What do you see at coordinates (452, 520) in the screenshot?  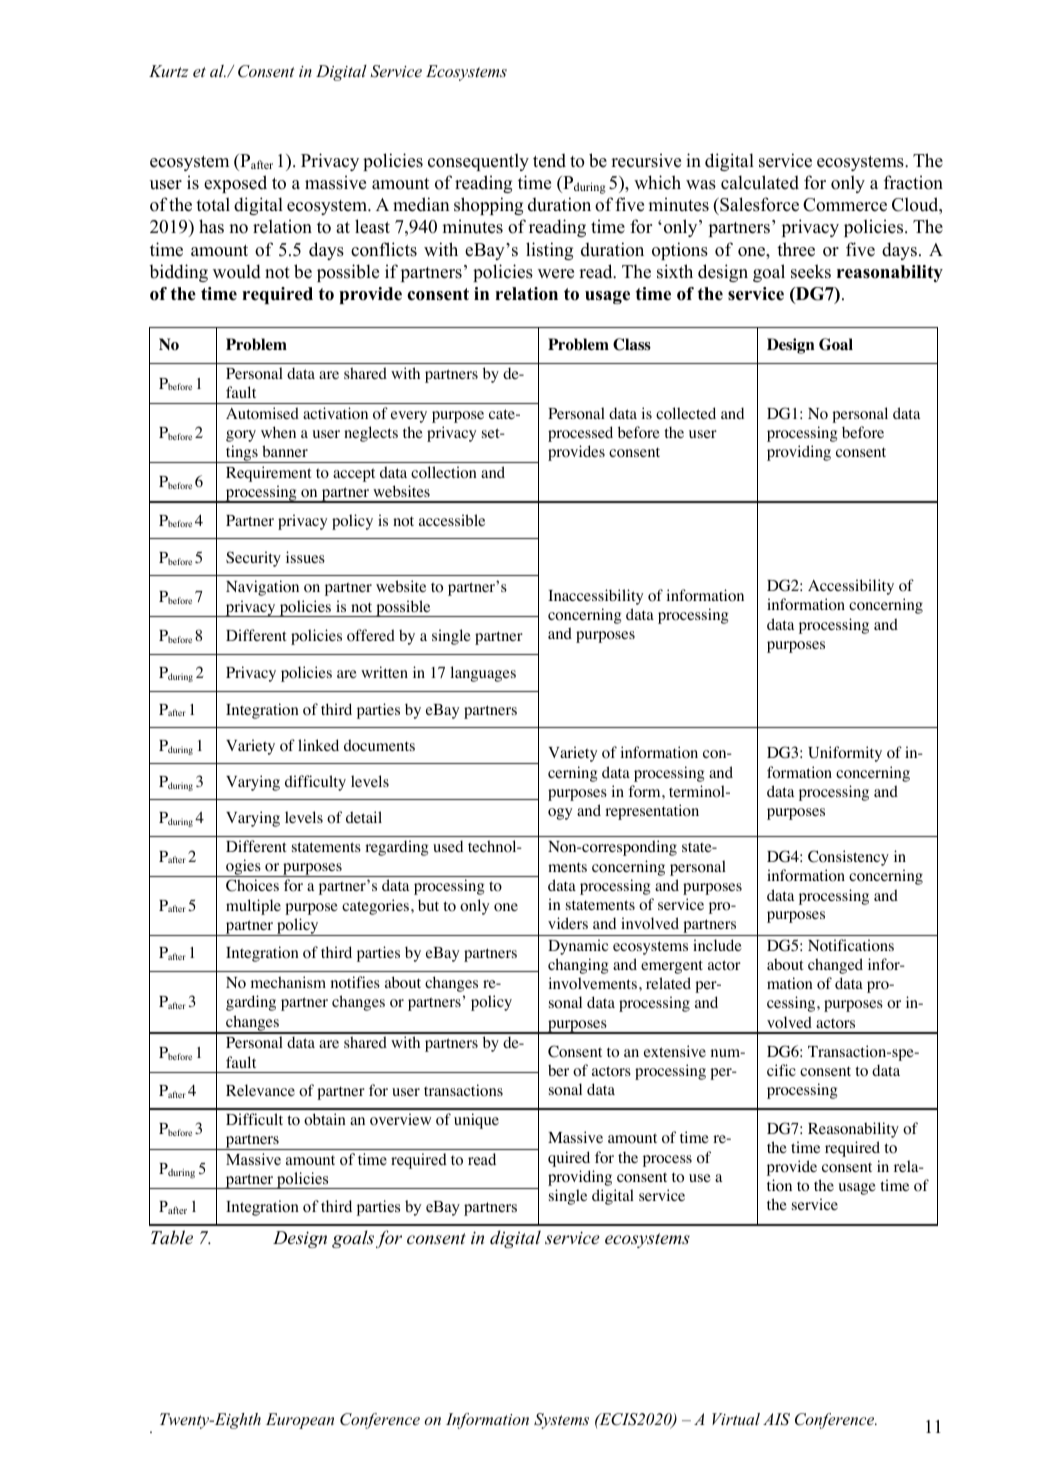 I see `accessible` at bounding box center [452, 520].
